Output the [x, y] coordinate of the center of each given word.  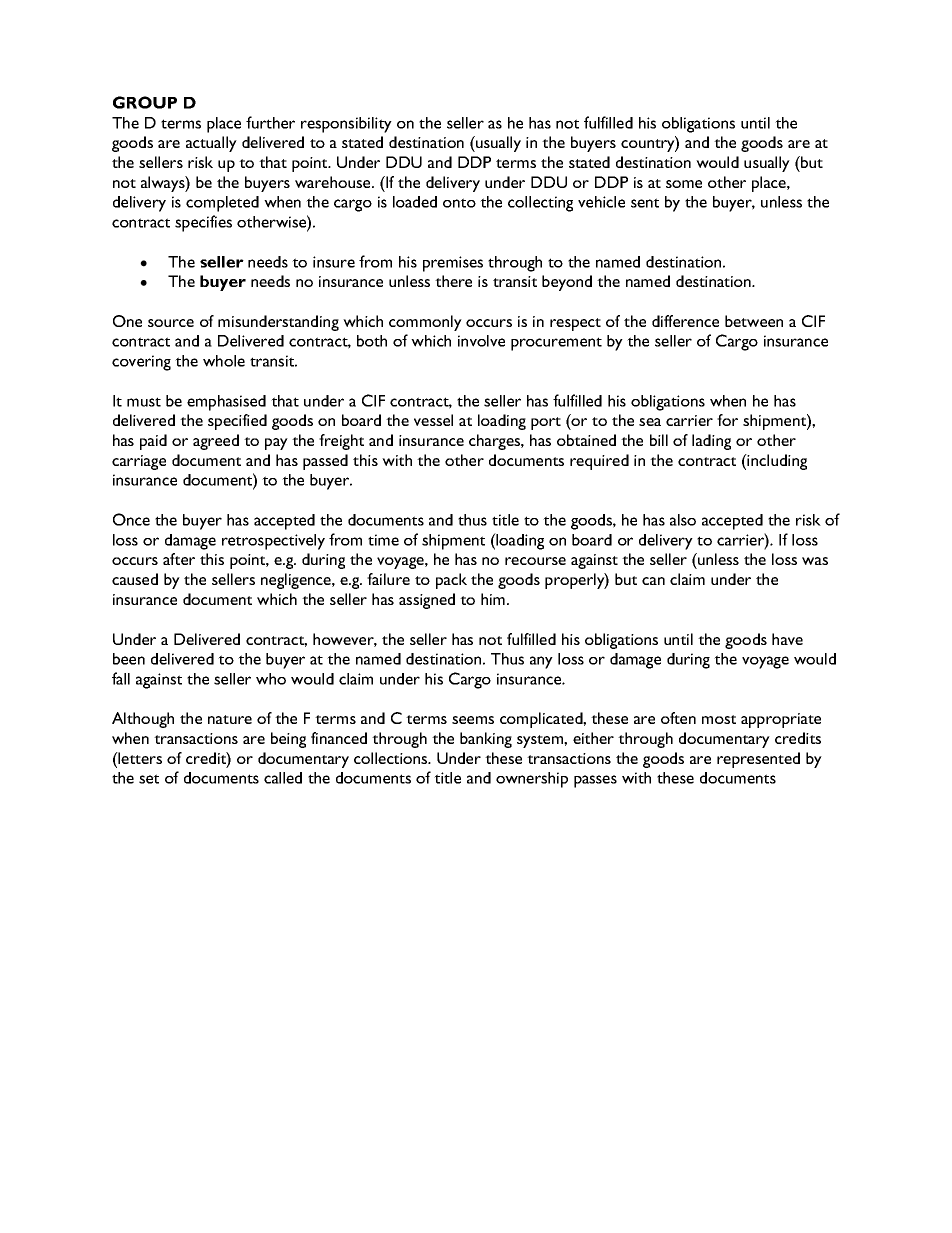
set [149, 779]
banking [486, 740]
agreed [216, 442]
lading [711, 442]
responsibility [346, 125]
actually [211, 144]
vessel [433, 420]
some [684, 184]
